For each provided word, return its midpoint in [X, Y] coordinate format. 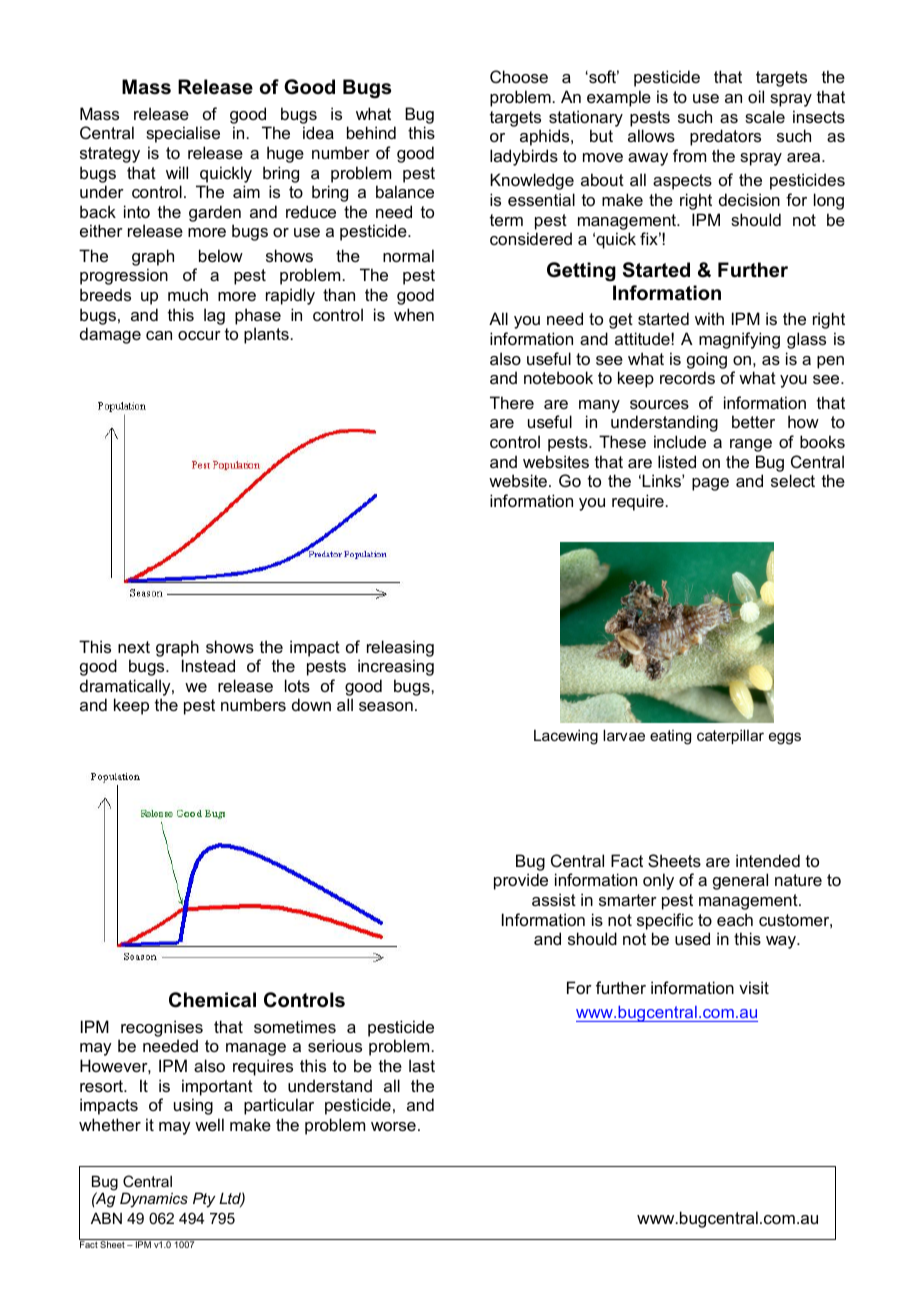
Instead [208, 665]
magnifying [739, 340]
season [386, 706]
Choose [519, 76]
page [710, 484]
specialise [183, 134]
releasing [400, 648]
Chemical [212, 1000]
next [134, 647]
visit [754, 987]
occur [199, 335]
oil [756, 96]
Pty [204, 1200]
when [414, 314]
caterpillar [730, 736]
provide [521, 881]
